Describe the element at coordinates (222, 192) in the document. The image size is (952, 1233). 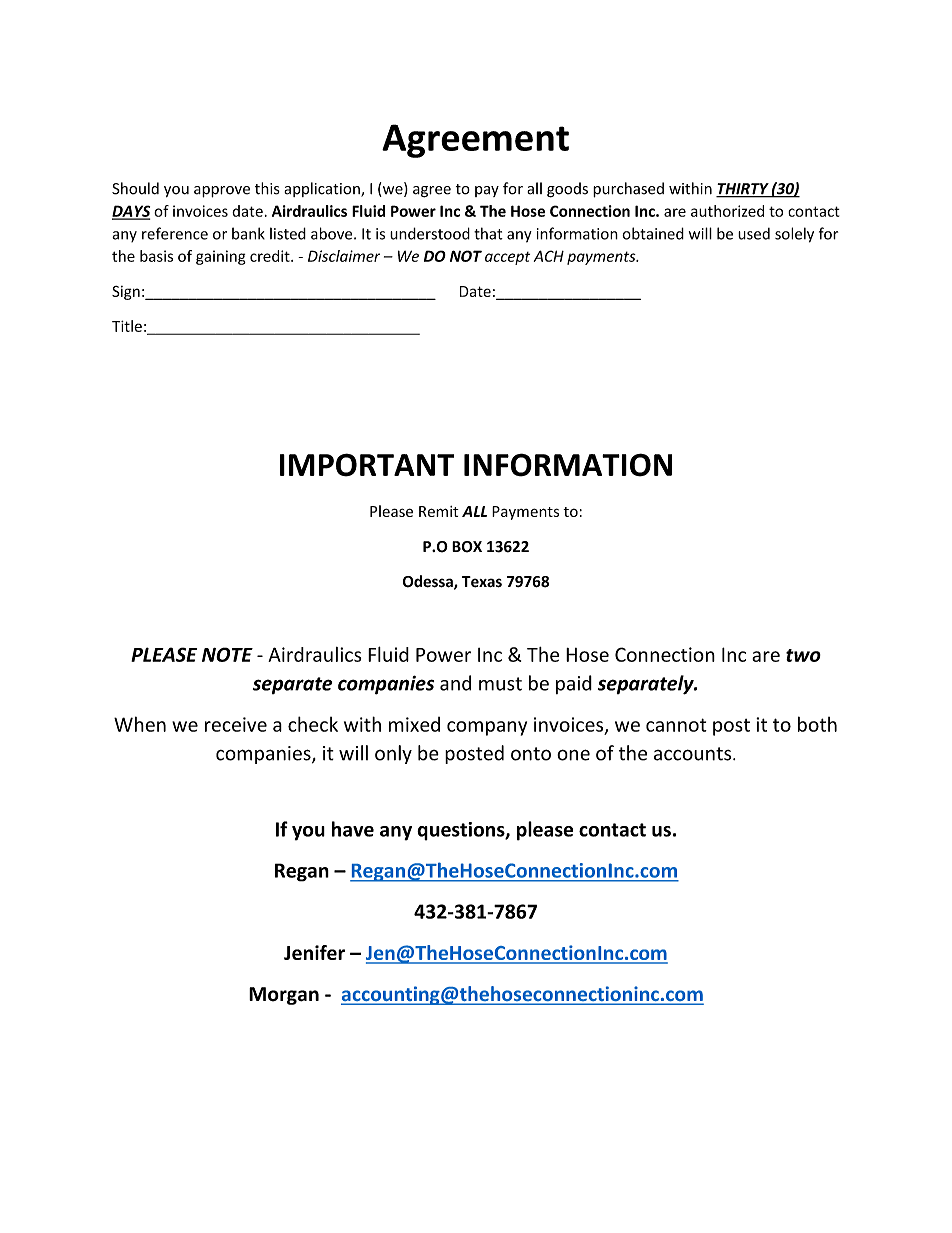
I see `approve` at that location.
